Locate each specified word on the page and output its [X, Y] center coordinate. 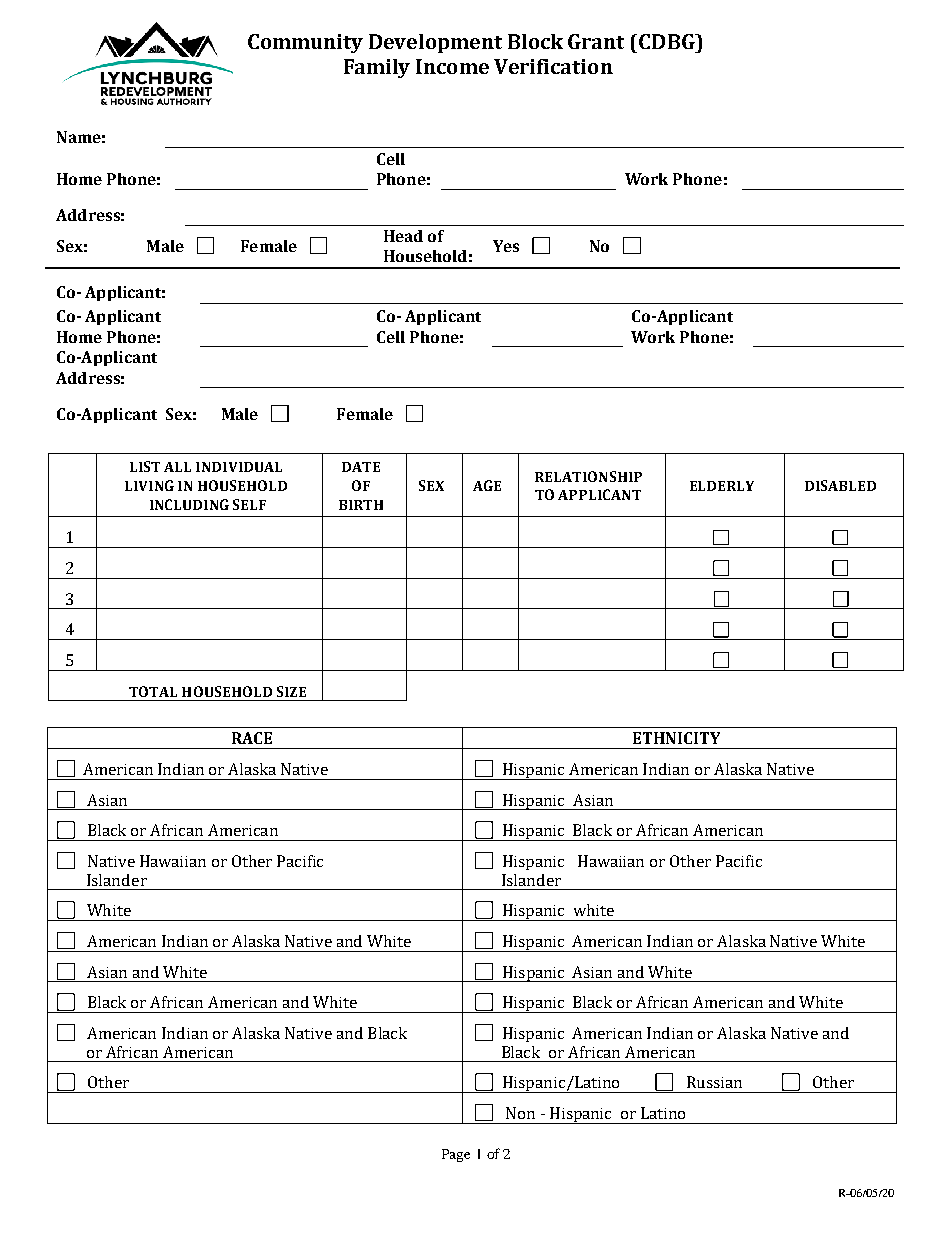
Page [456, 1155]
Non [520, 1113]
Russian [714, 1082]
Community [305, 43]
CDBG [668, 41]
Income [452, 66]
